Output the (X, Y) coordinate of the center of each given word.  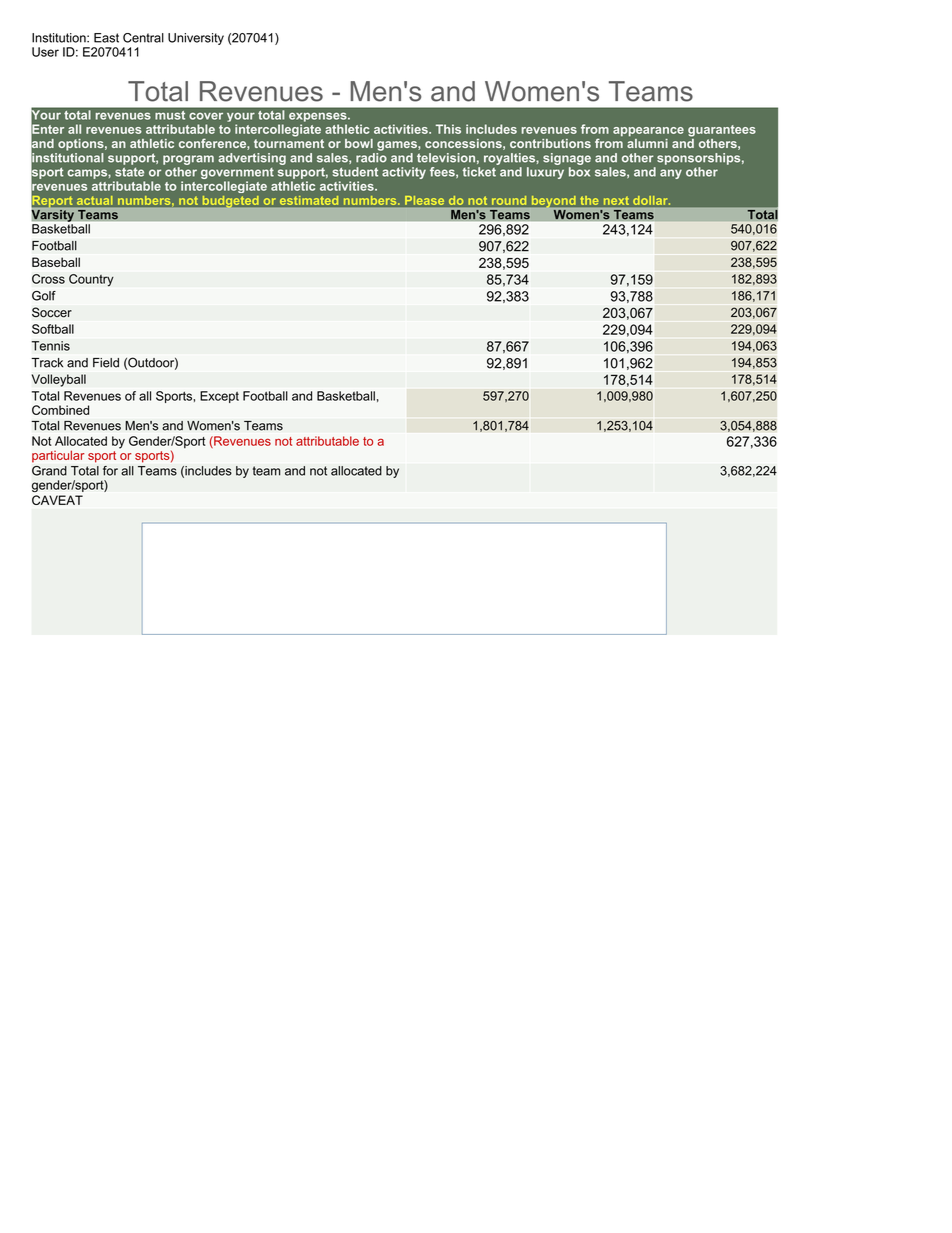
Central (143, 38)
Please (425, 200)
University (196, 39)
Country (91, 280)
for (110, 471)
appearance (648, 132)
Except (219, 397)
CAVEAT (57, 500)
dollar (649, 200)
